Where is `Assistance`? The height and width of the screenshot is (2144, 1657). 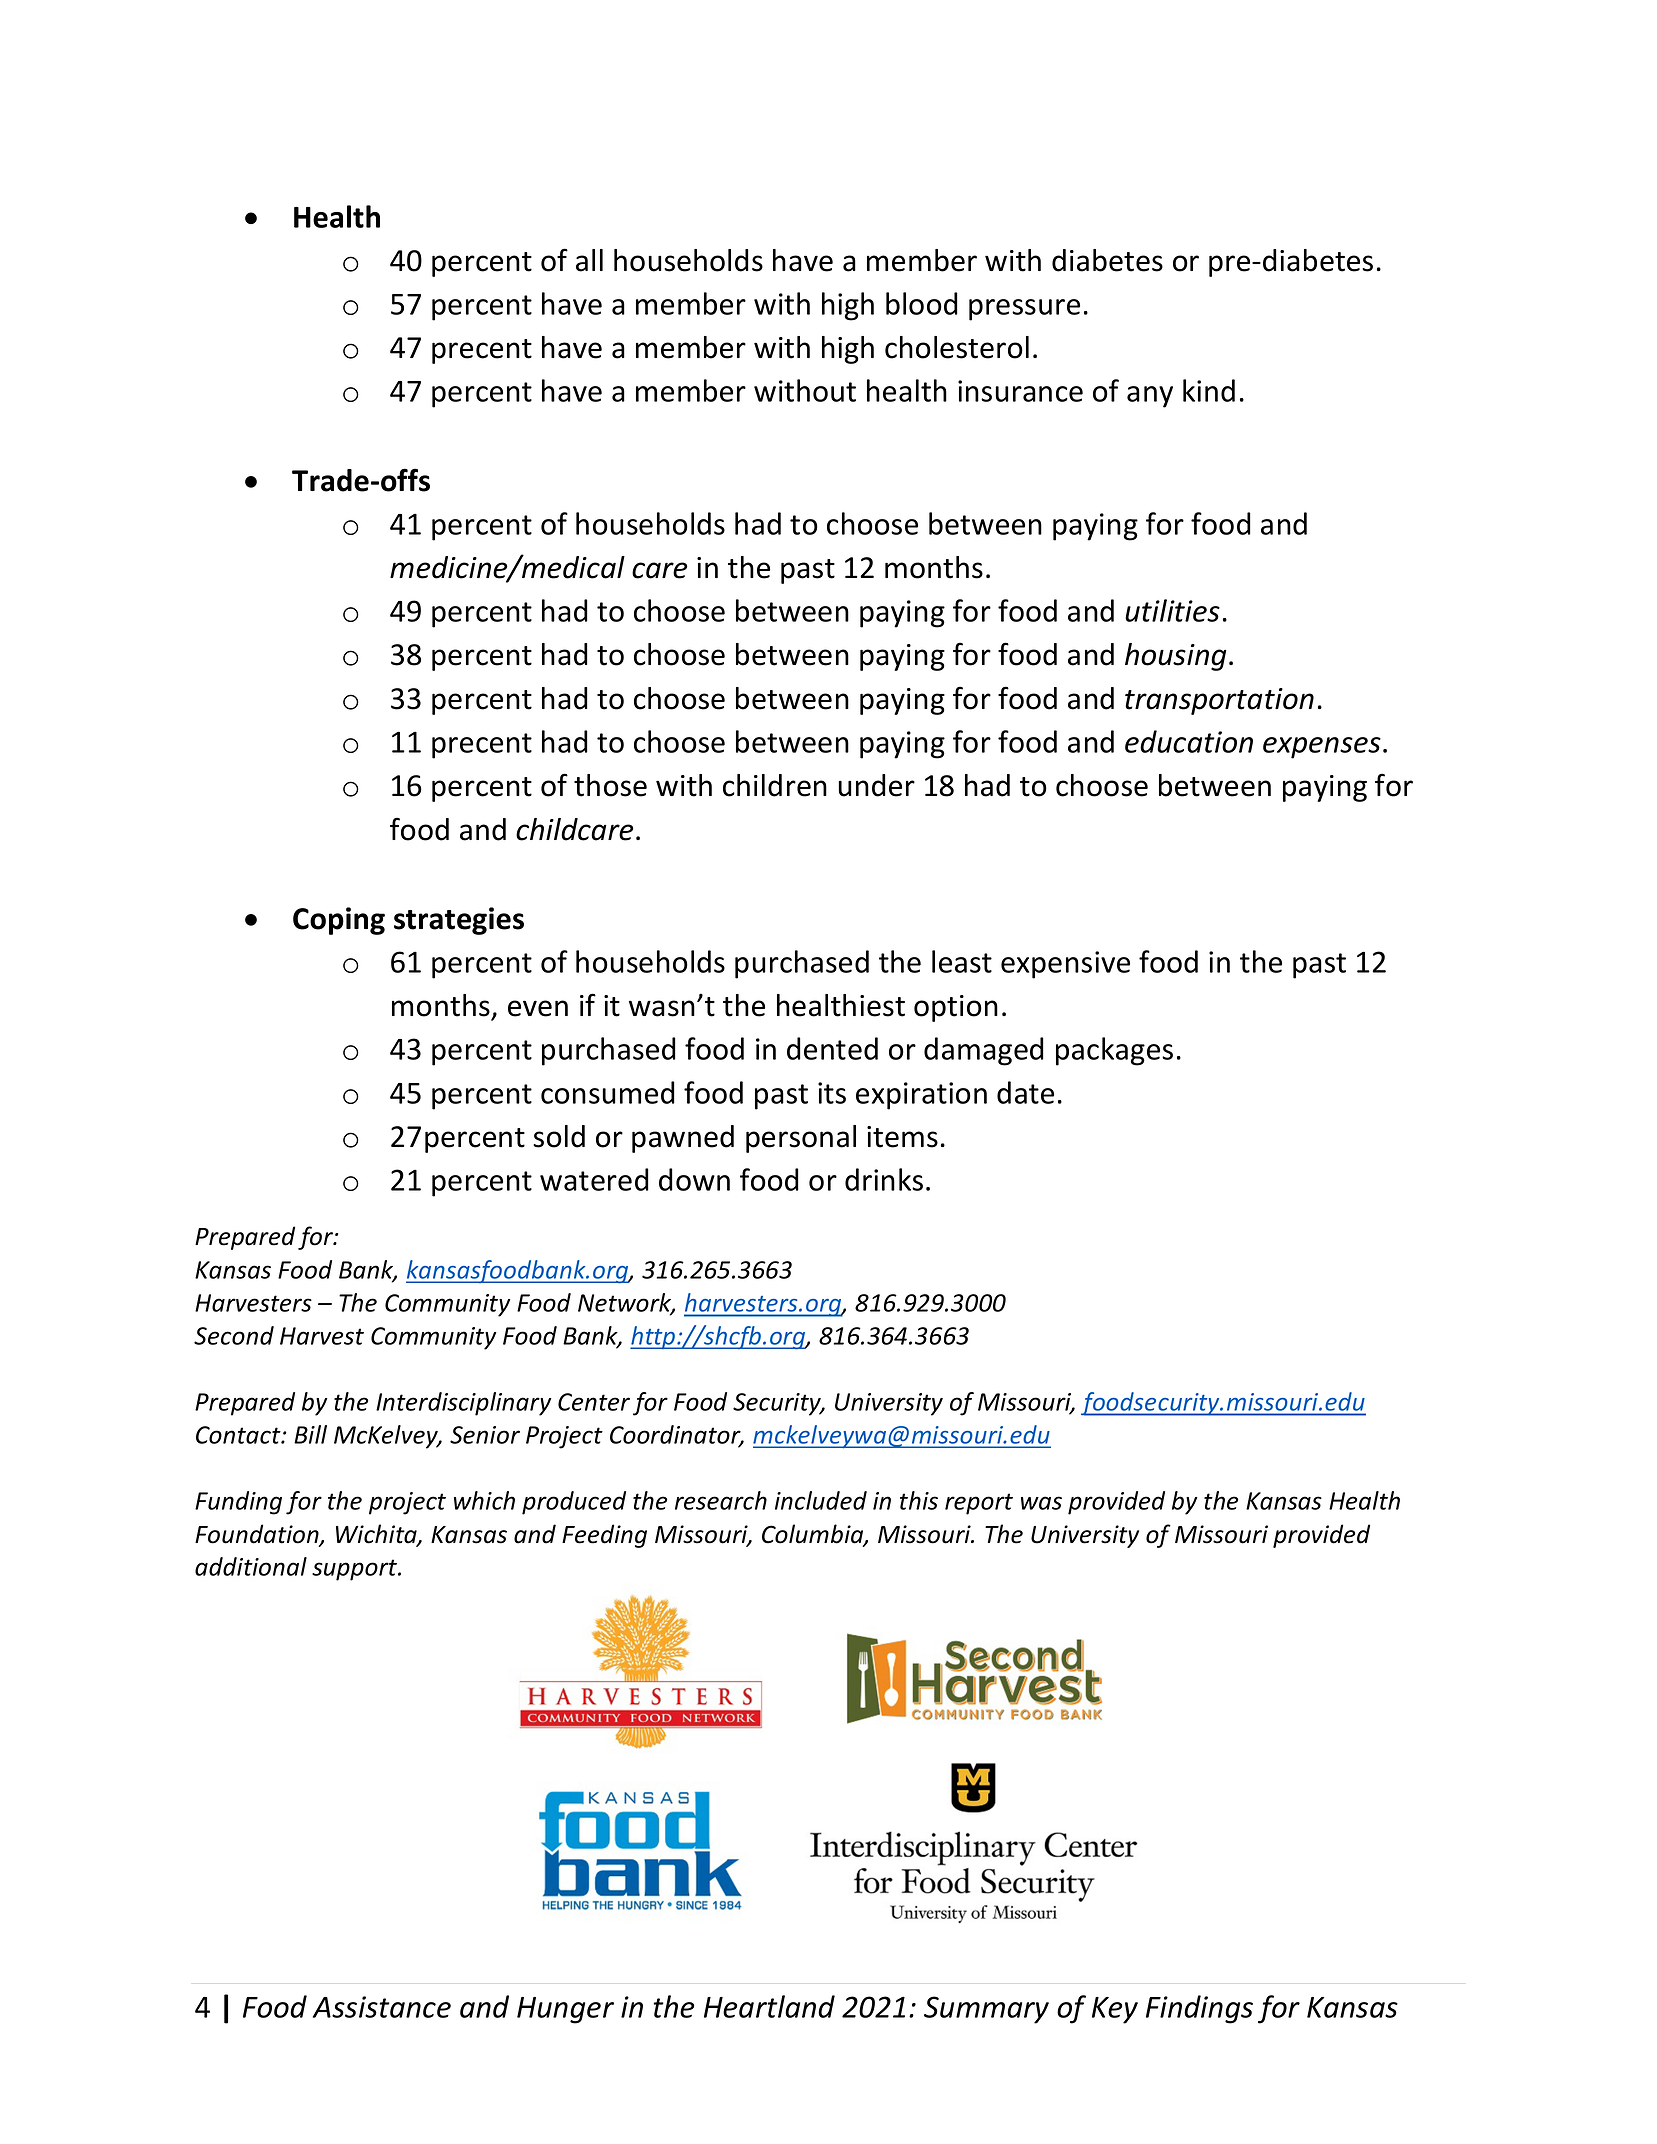
Assistance is located at coordinates (382, 2007).
